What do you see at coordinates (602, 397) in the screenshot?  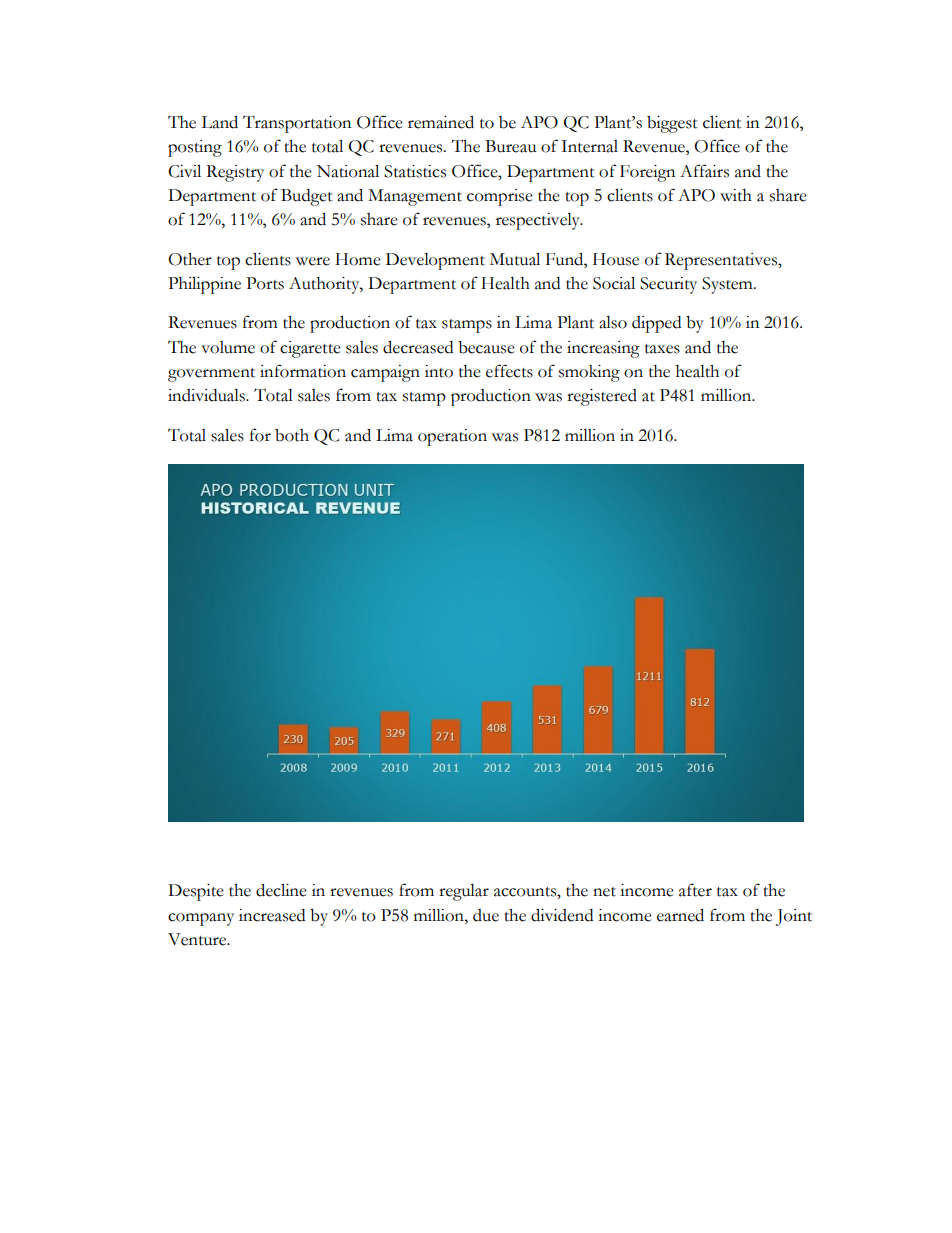 I see `registered` at bounding box center [602, 397].
